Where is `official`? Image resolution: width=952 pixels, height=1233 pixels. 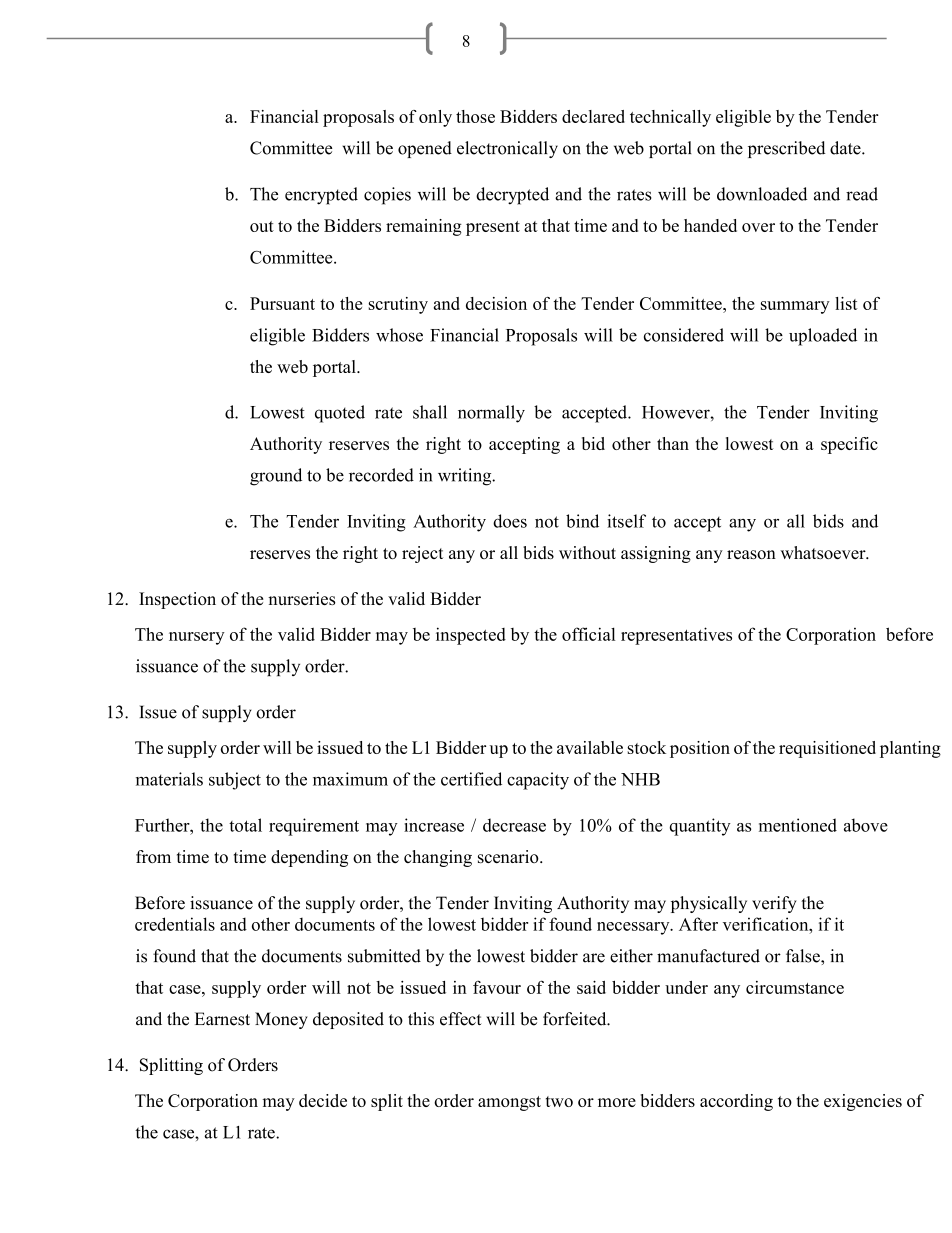 official is located at coordinates (588, 634).
